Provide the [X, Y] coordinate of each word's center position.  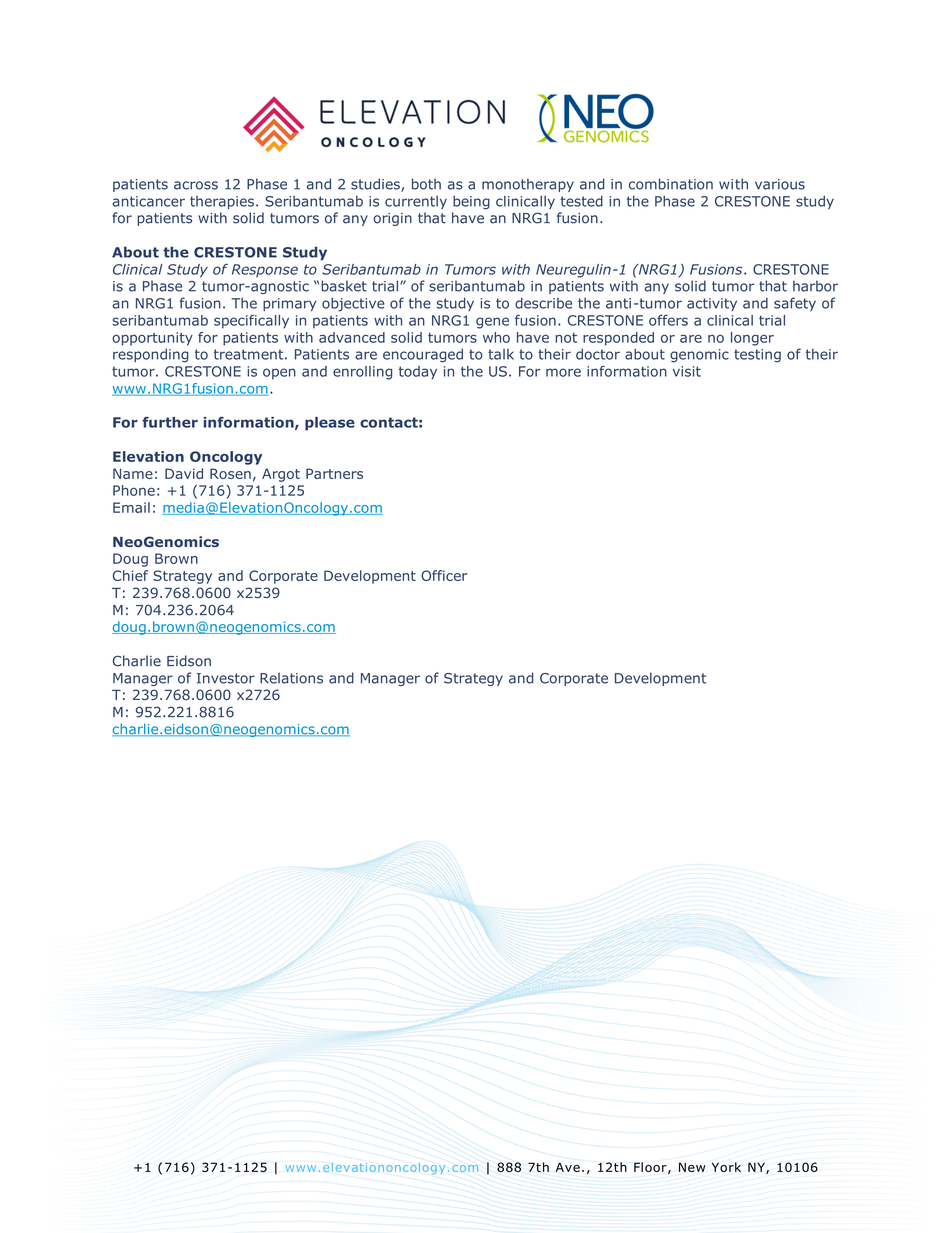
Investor [226, 678]
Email [131, 507]
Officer [444, 575]
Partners [334, 473]
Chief [130, 575]
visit [687, 371]
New [692, 1167]
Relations [291, 678]
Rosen [230, 473]
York [726, 1167]
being [471, 202]
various [780, 184]
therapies [222, 202]
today [418, 373]
